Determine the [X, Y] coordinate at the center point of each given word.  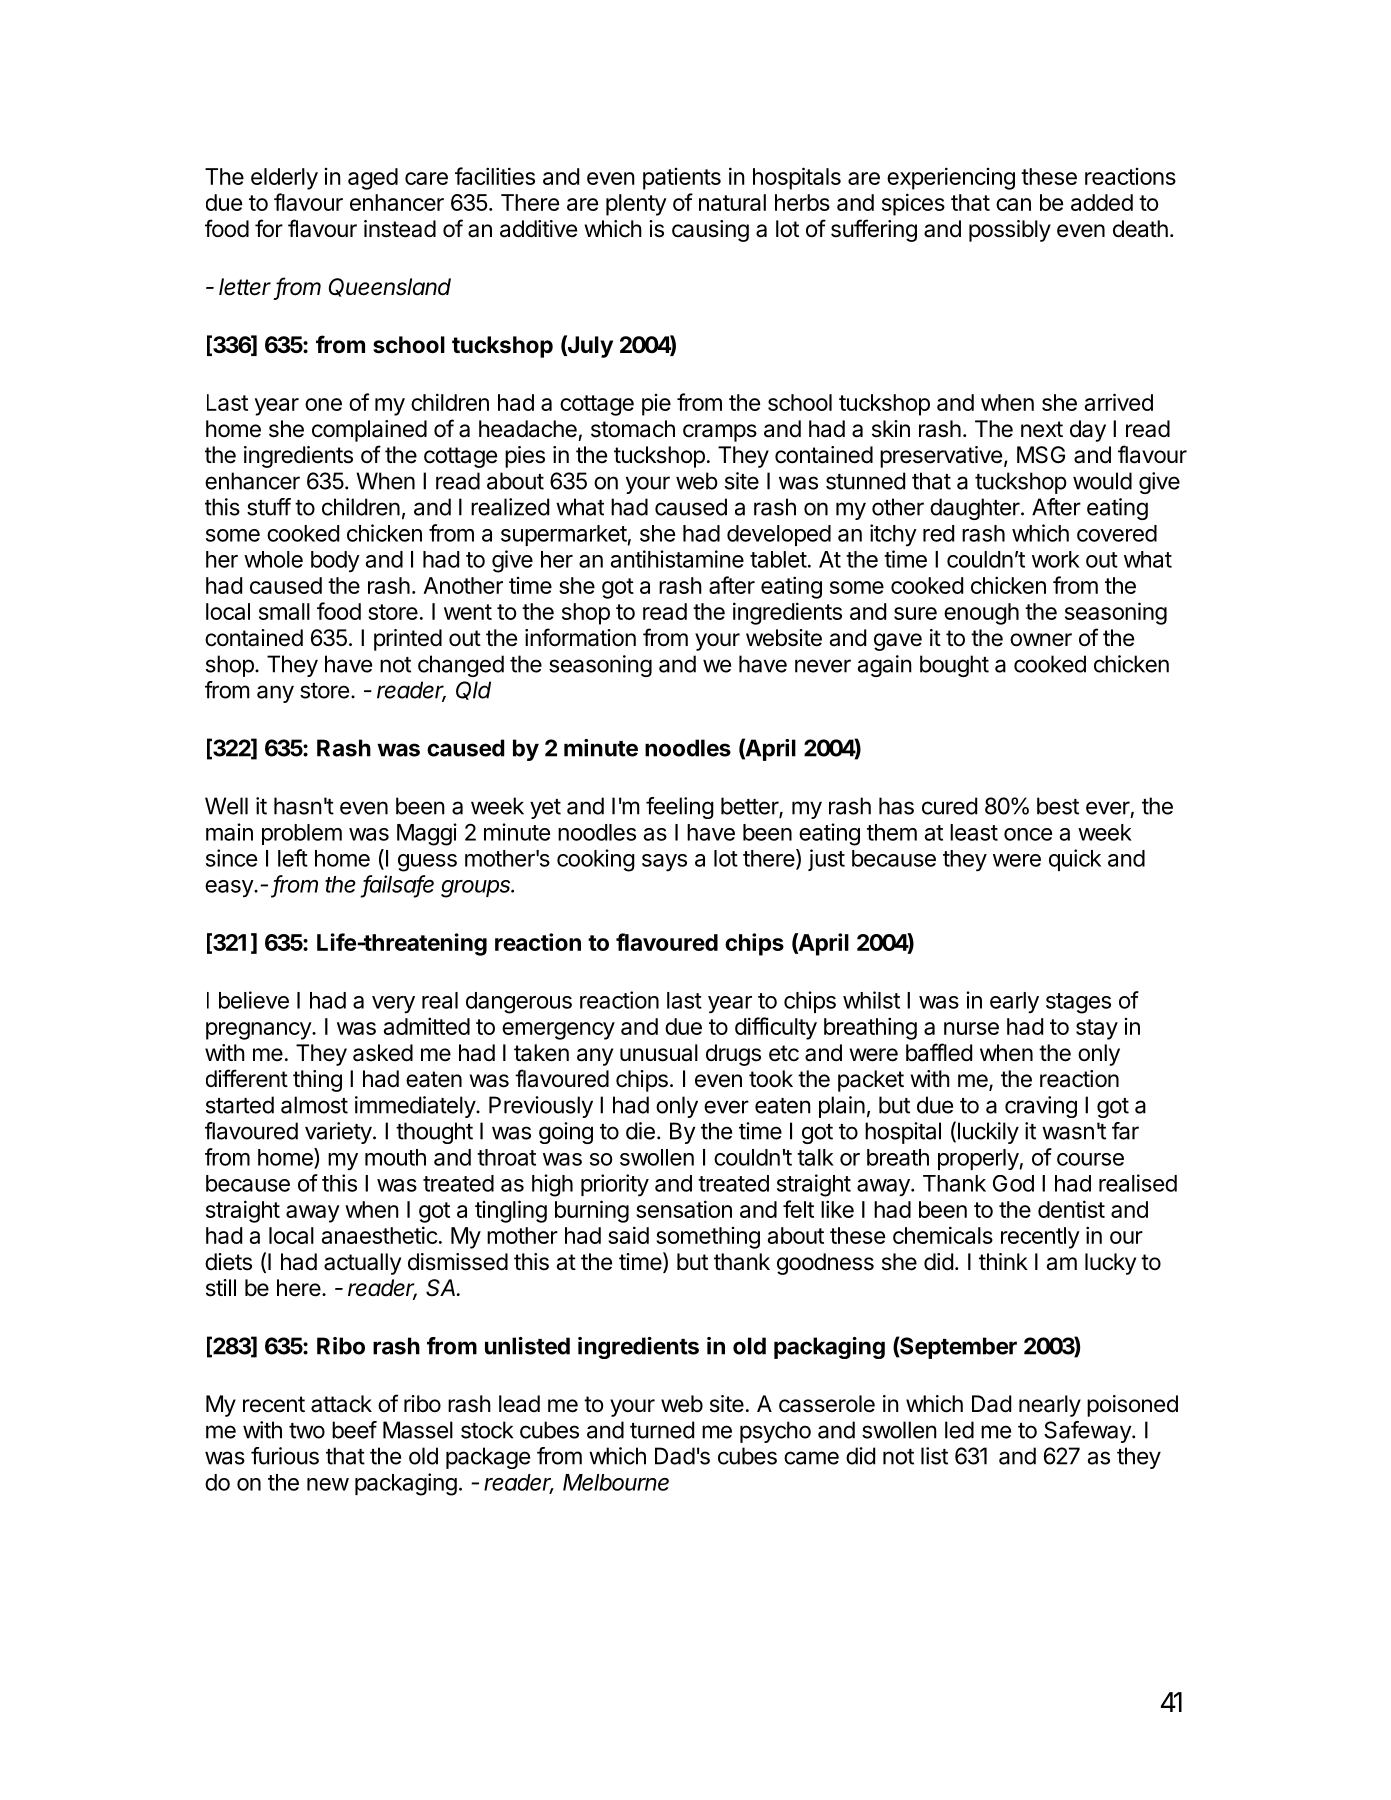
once [1028, 834]
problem [302, 834]
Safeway [1088, 1432]
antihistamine [677, 559]
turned [662, 1430]
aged [373, 179]
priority [615, 1185]
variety [338, 1133]
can [1013, 204]
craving [1041, 1107]
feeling [680, 808]
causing [710, 231]
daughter [976, 509]
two [307, 1431]
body [335, 562]
